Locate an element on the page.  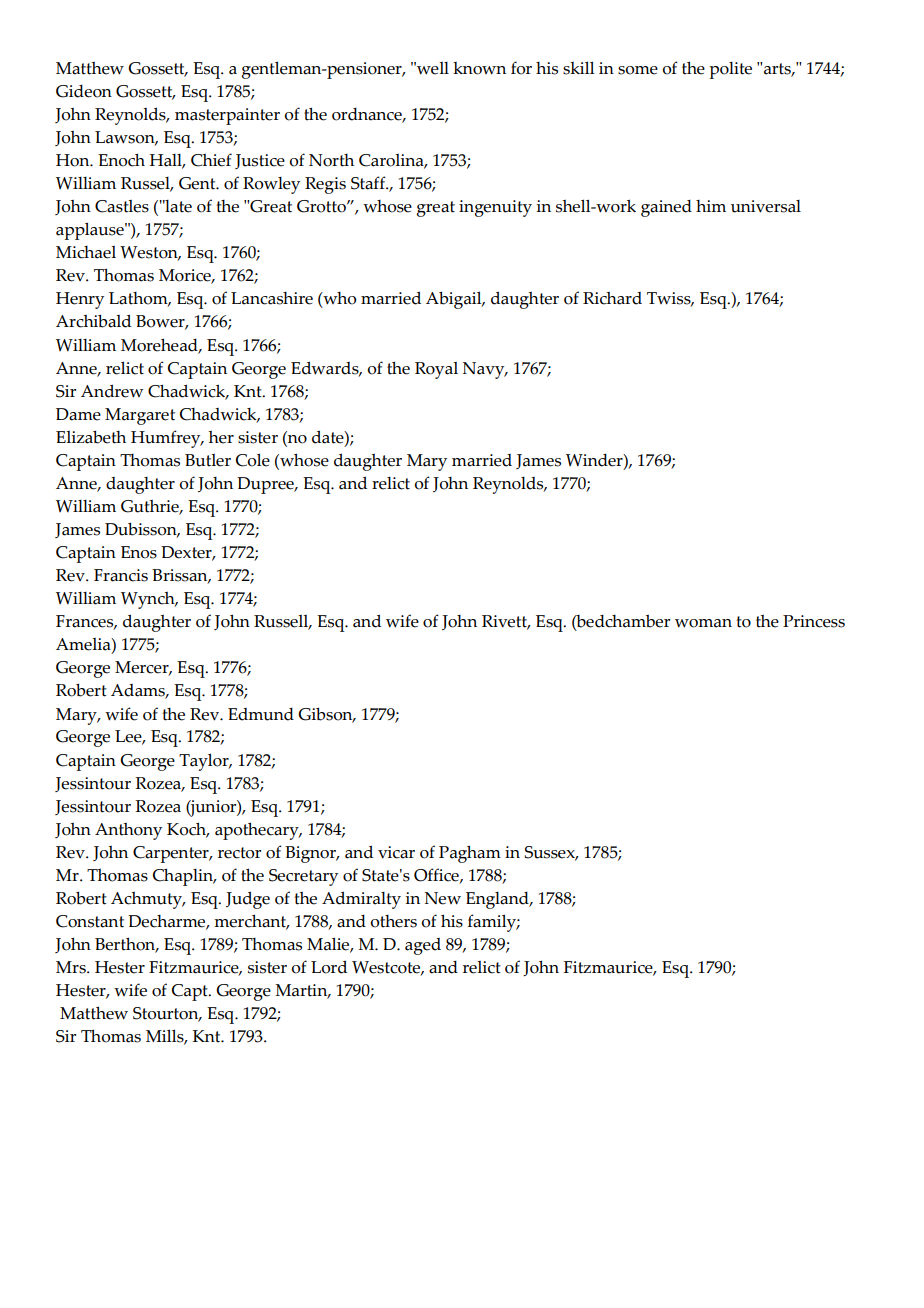
Richard is located at coordinates (612, 298).
